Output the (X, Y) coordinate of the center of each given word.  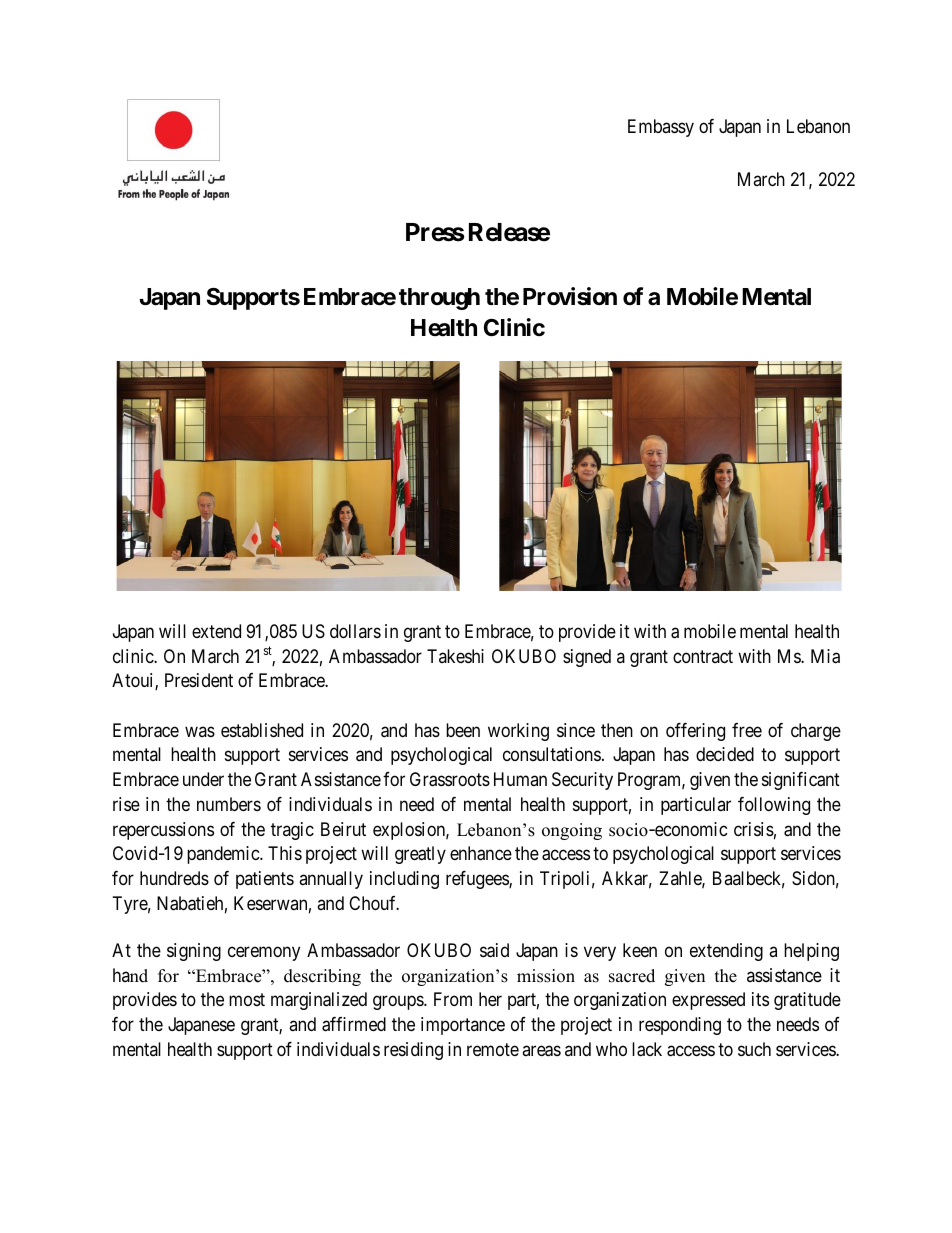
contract (703, 656)
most (247, 1000)
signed (587, 658)
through (439, 299)
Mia (825, 656)
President (199, 680)
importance (463, 1026)
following (774, 806)
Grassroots (450, 779)
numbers (229, 804)
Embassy (661, 128)
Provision (570, 296)
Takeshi (455, 656)
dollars (355, 631)
